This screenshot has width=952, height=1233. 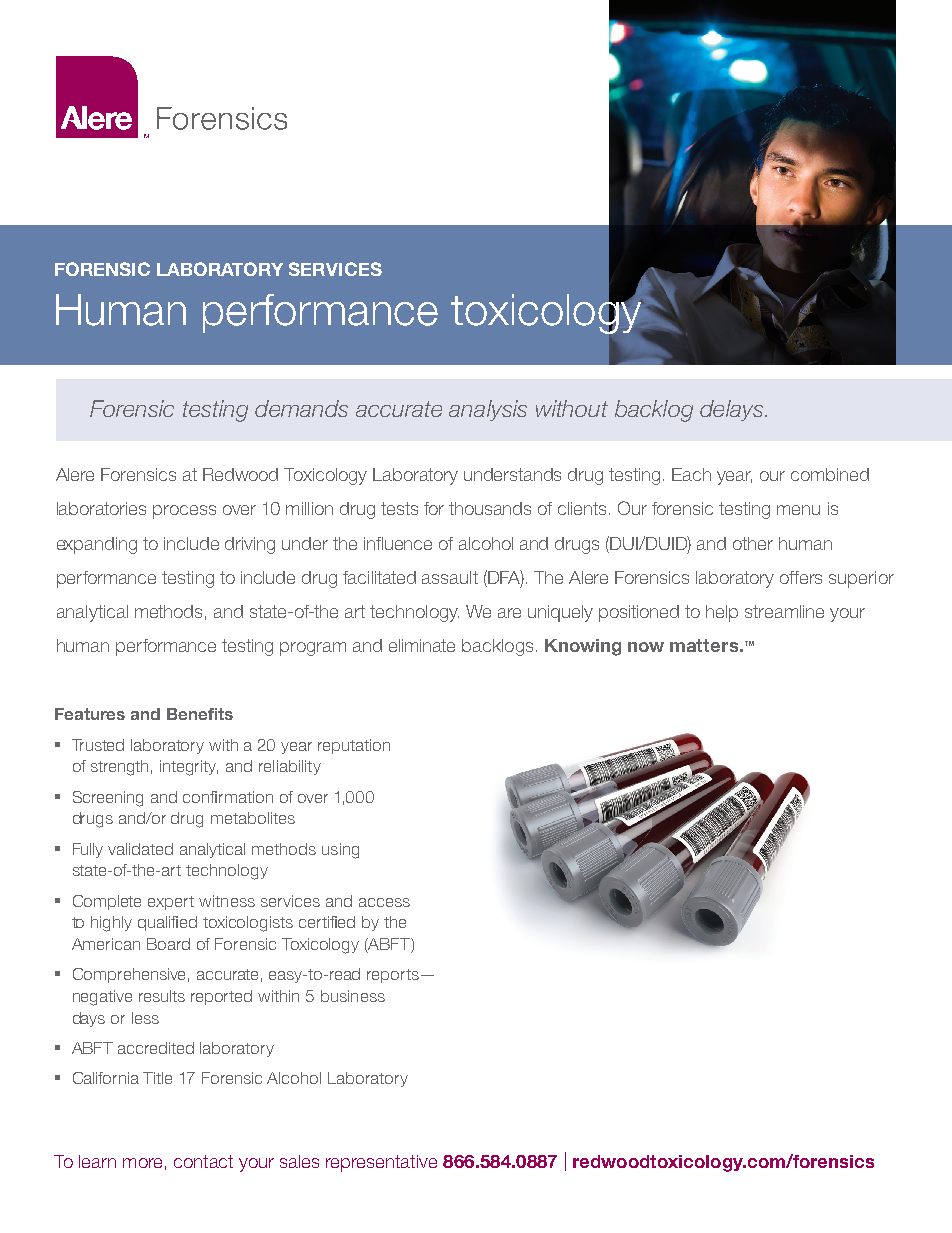 I want to click on driving, so click(x=250, y=545).
